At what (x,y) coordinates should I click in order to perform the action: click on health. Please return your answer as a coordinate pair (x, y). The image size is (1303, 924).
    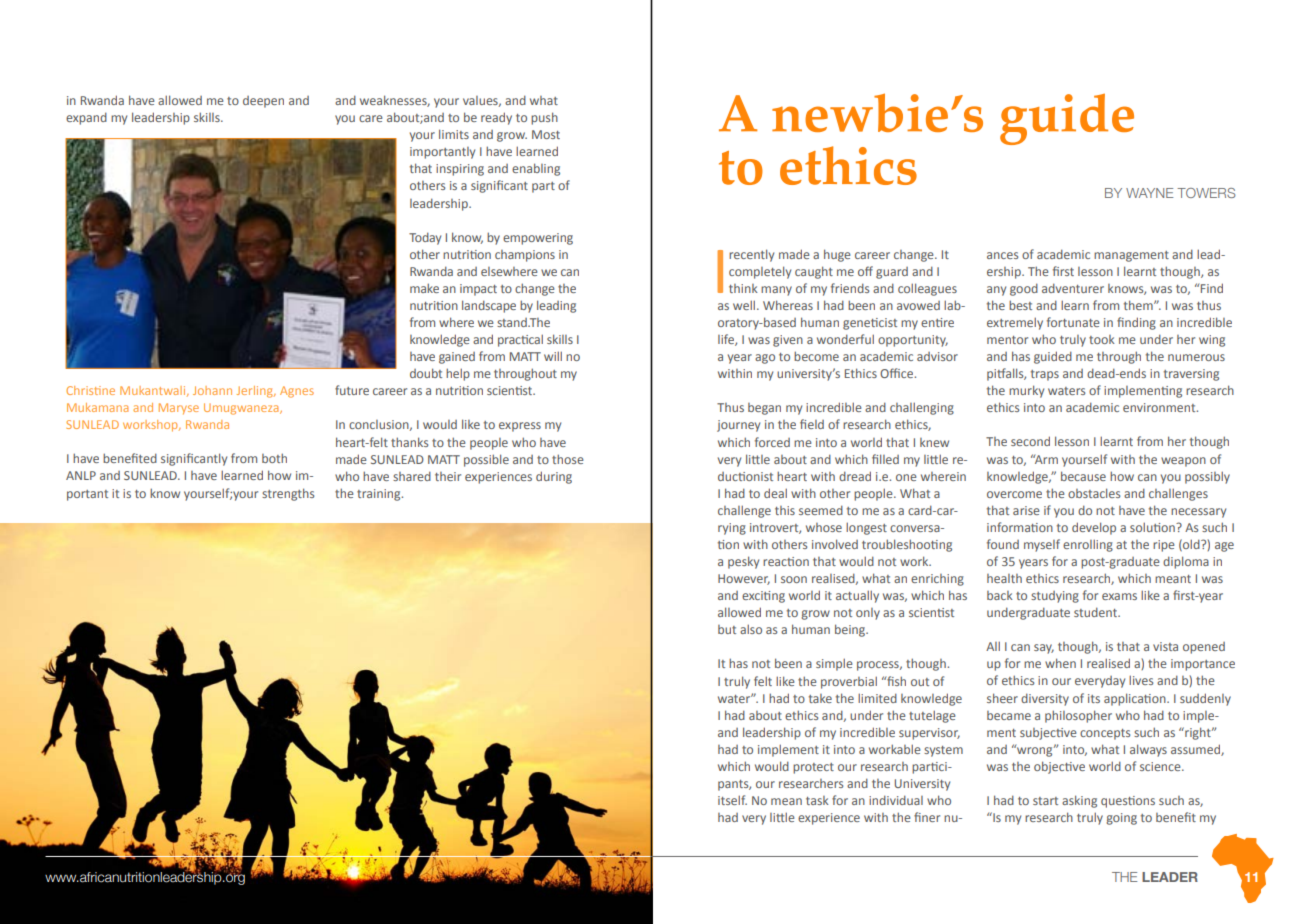
    Looking at the image, I should click on (1004, 578).
